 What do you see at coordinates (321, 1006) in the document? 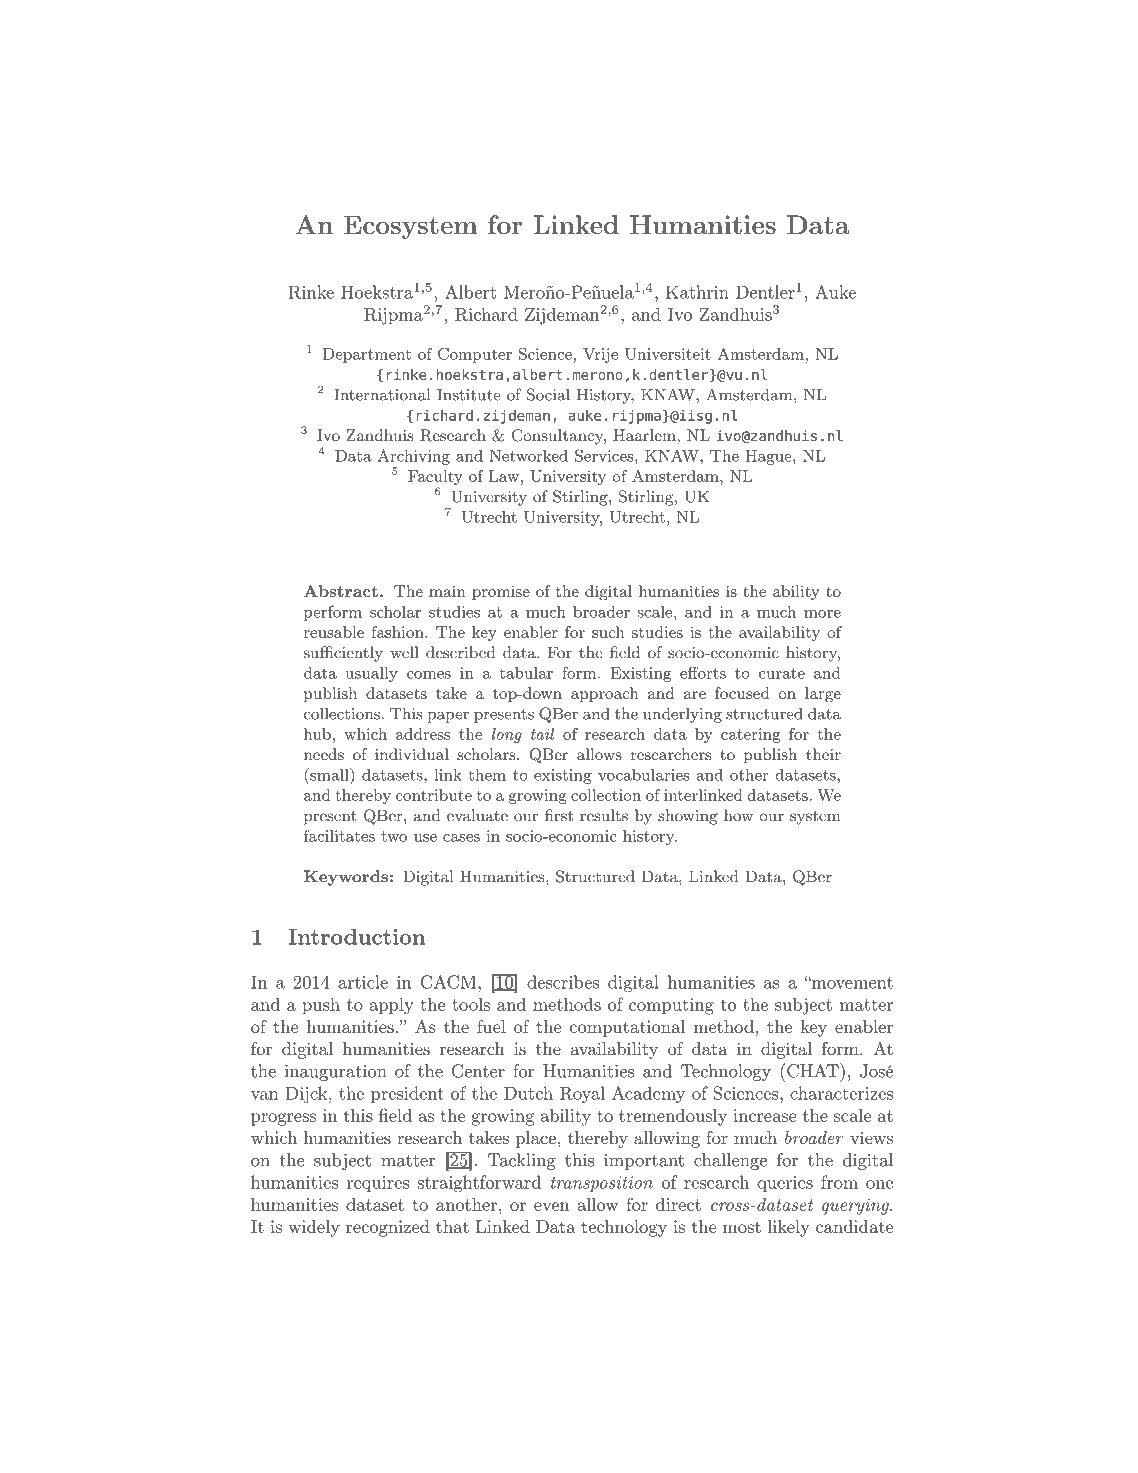
I see `push` at bounding box center [321, 1006].
